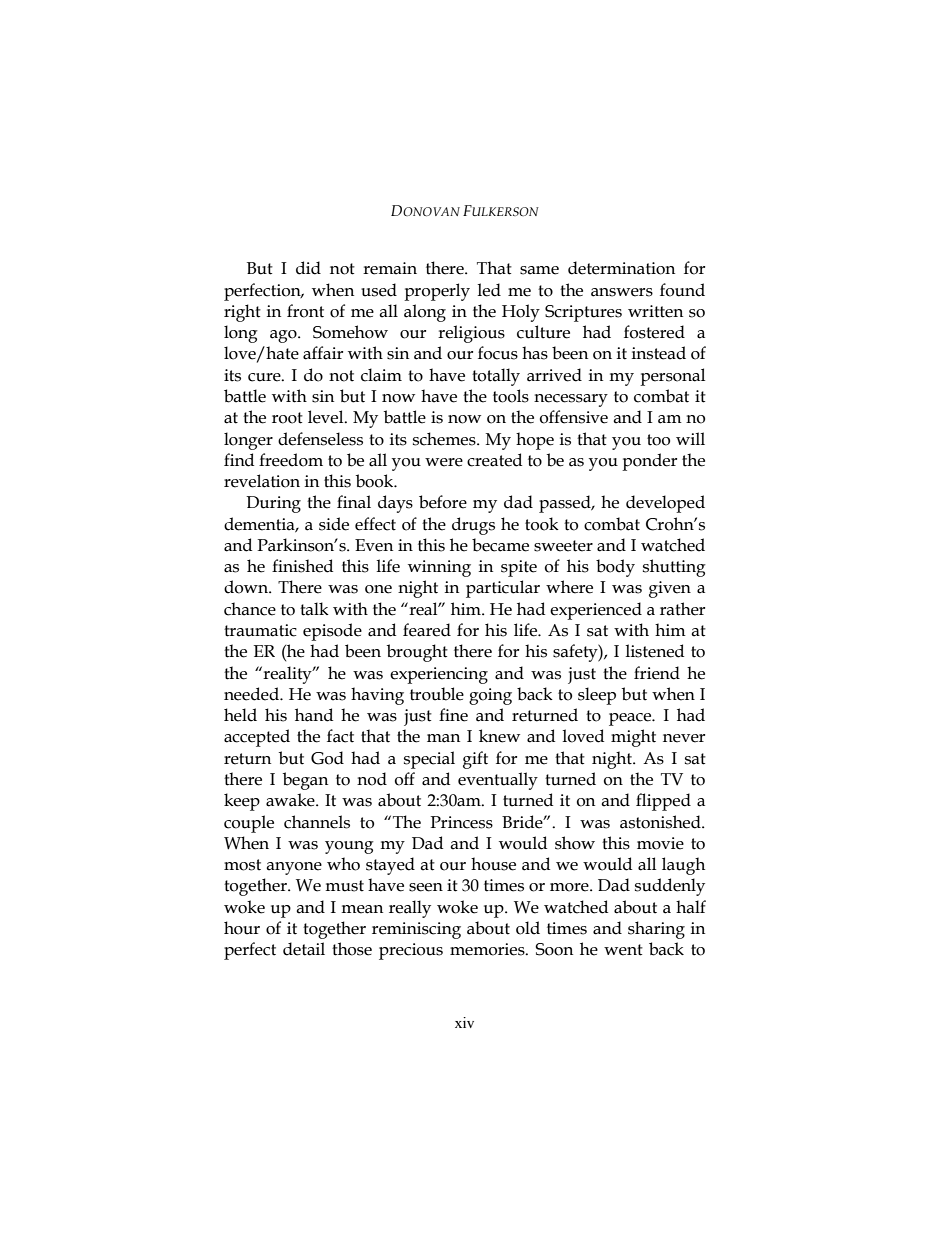 The image size is (952, 1233). What do you see at coordinates (464, 1022) in the screenshot?
I see `xiv` at bounding box center [464, 1022].
